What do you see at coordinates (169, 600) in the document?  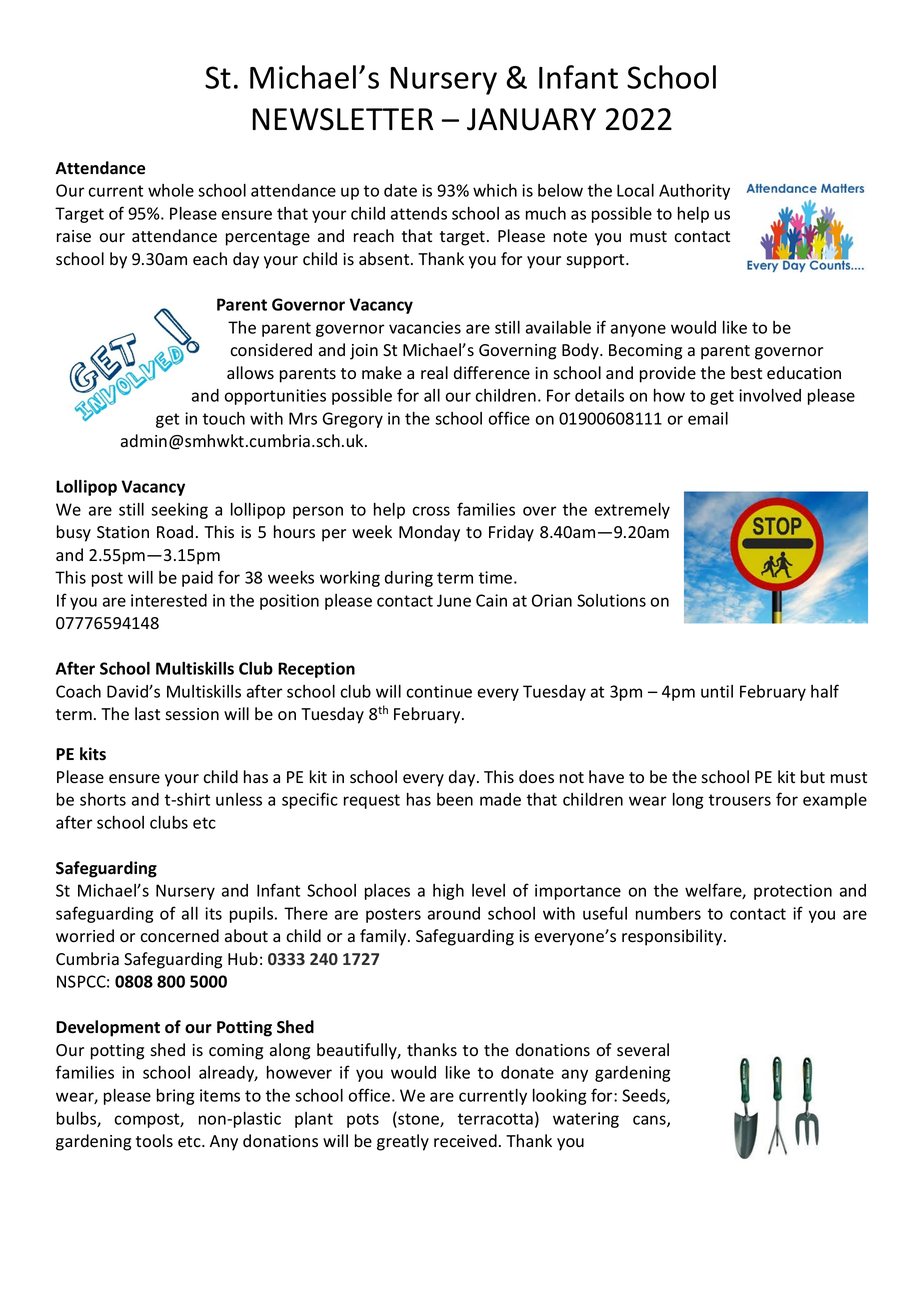 I see `interested` at bounding box center [169, 600].
